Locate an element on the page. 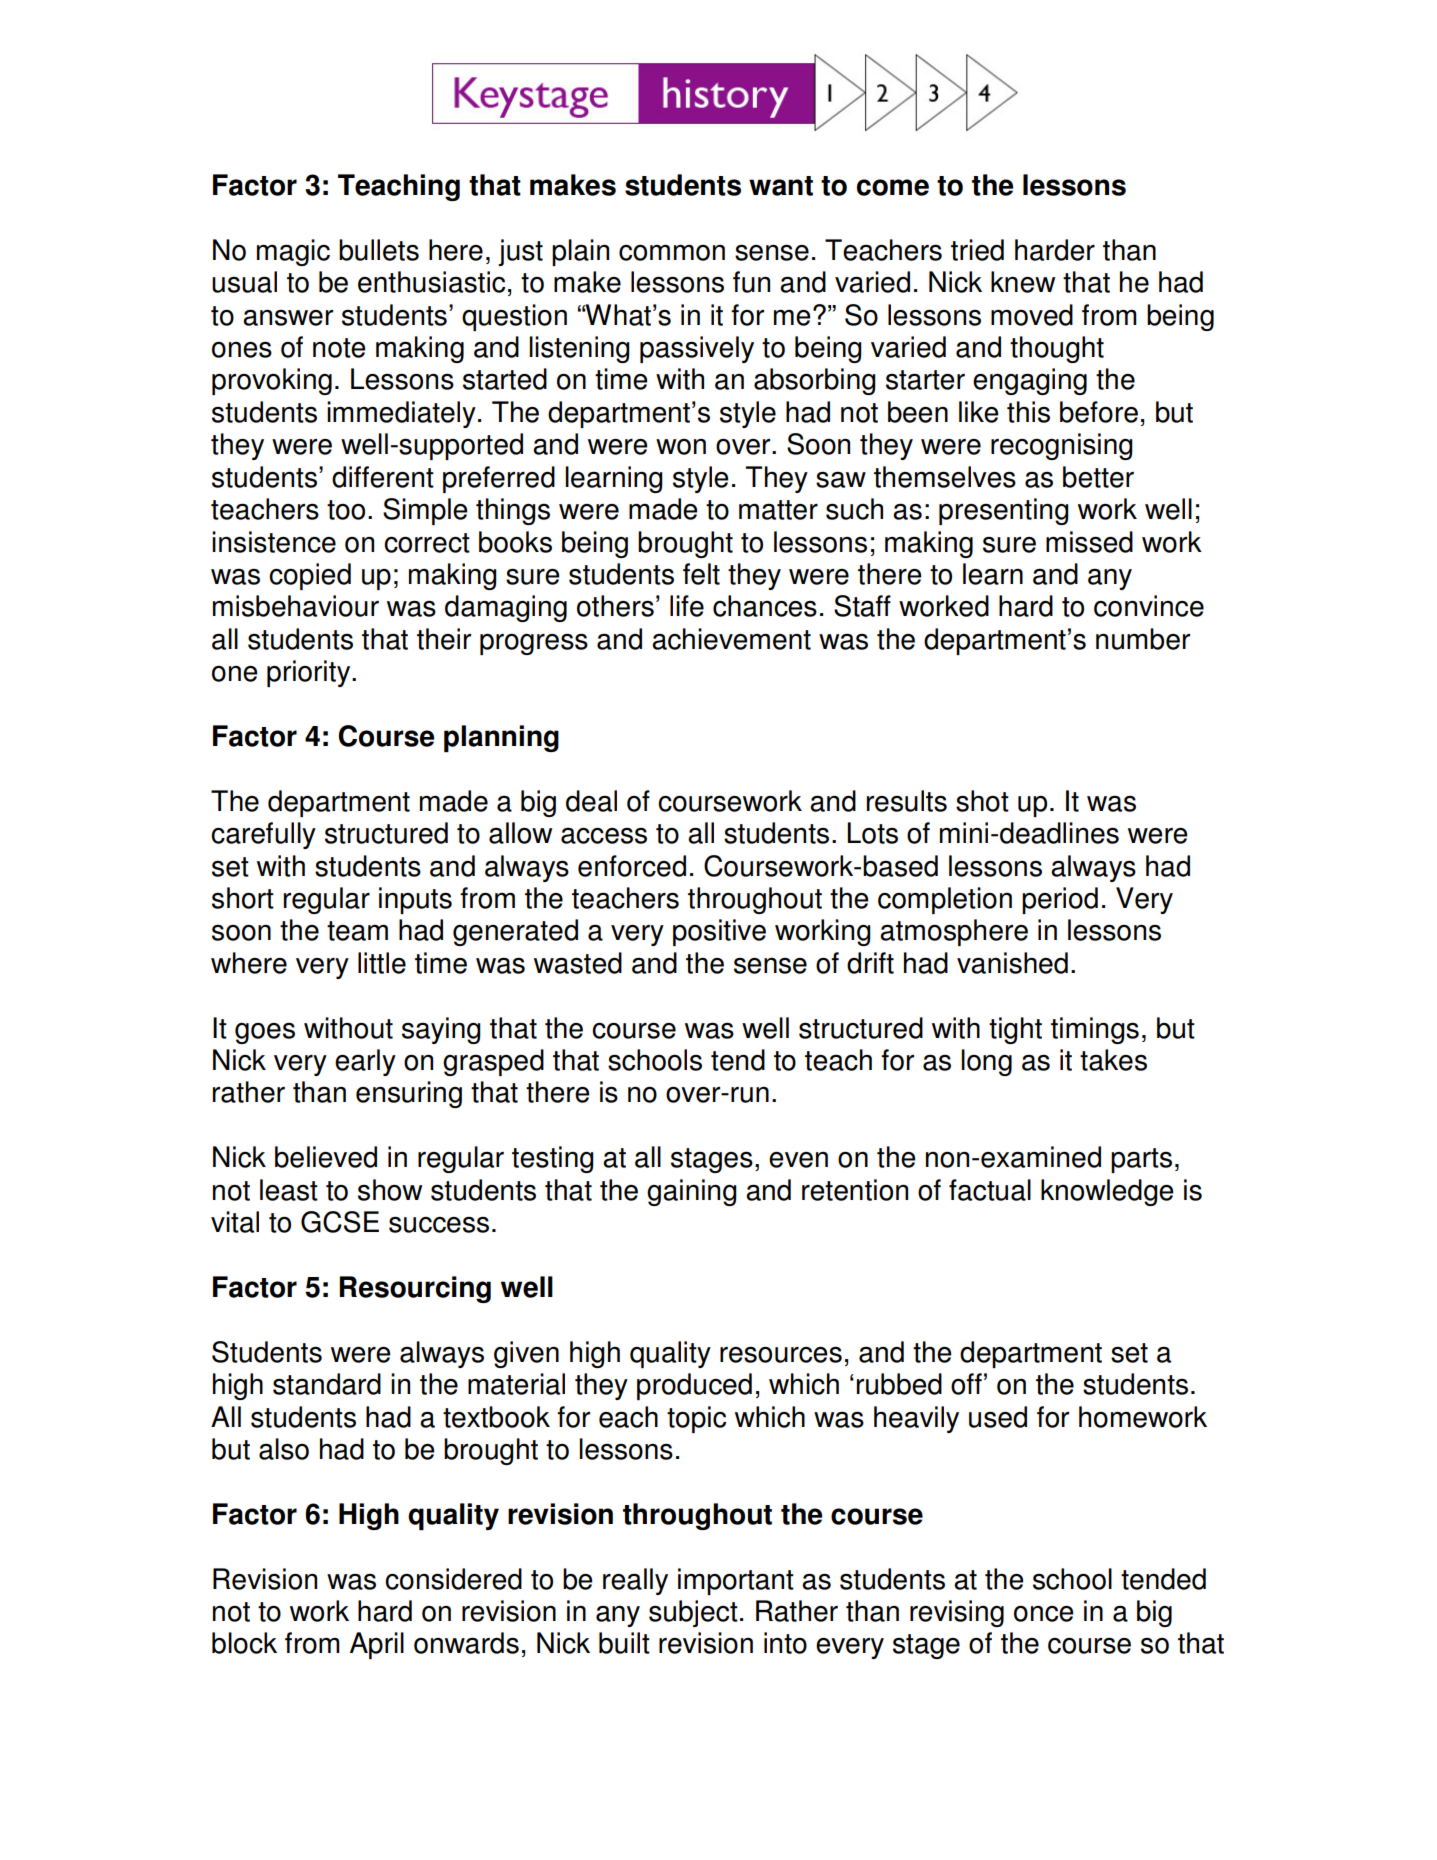 The height and width of the image is (1860, 1437). GCSE is located at coordinates (340, 1222).
